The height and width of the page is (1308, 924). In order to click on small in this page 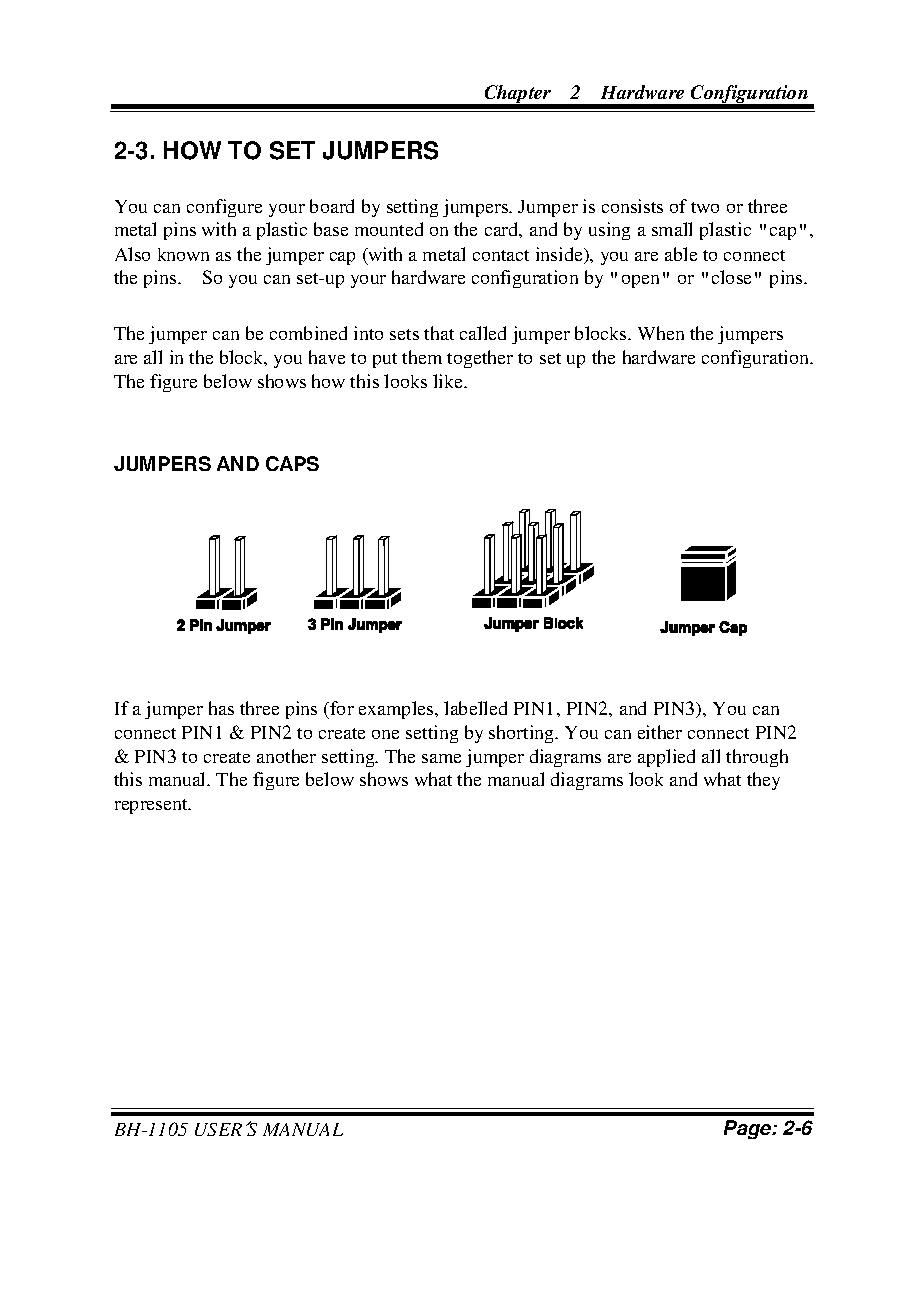, I will do `click(672, 229)`.
